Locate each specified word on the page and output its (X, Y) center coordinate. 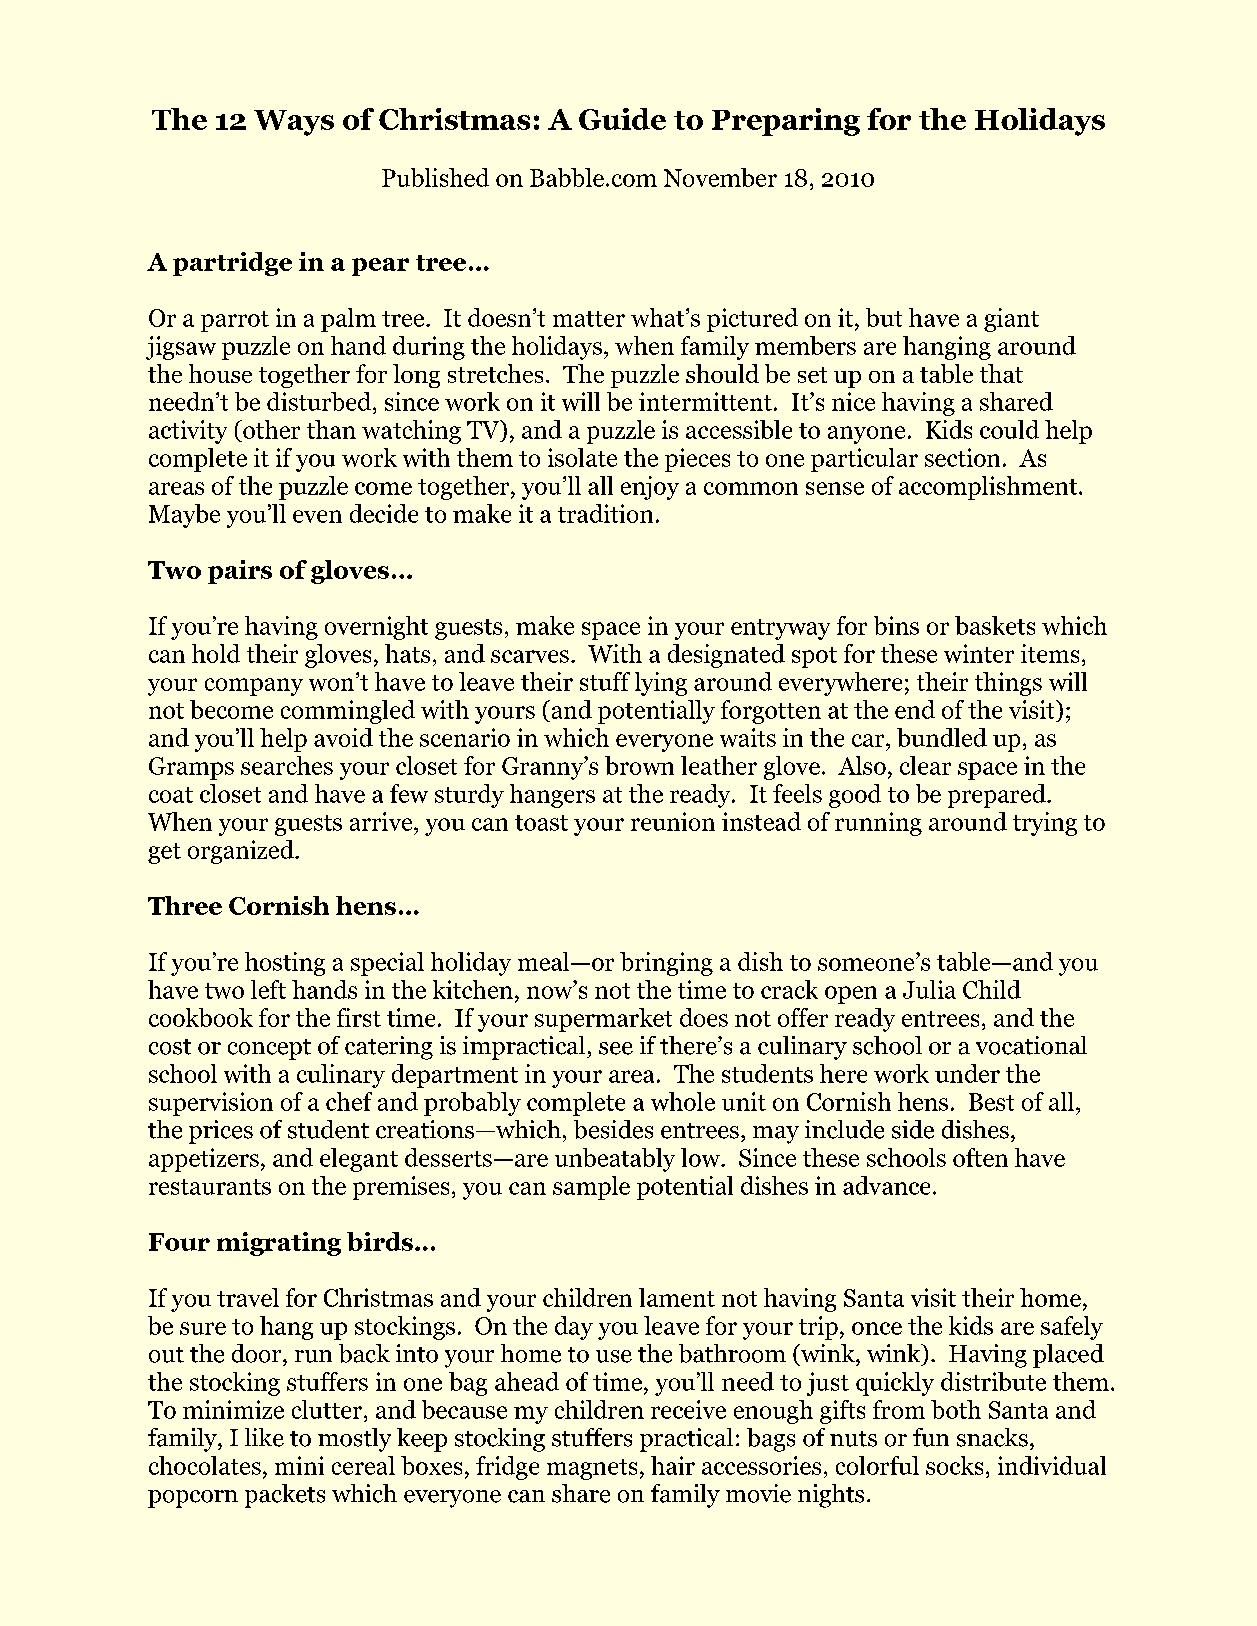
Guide (622, 119)
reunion (673, 821)
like (264, 1437)
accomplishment (989, 488)
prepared (998, 796)
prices (221, 1132)
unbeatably (615, 1160)
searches (287, 765)
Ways (294, 123)
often (980, 1157)
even (317, 516)
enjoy (650, 488)
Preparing (786, 122)
